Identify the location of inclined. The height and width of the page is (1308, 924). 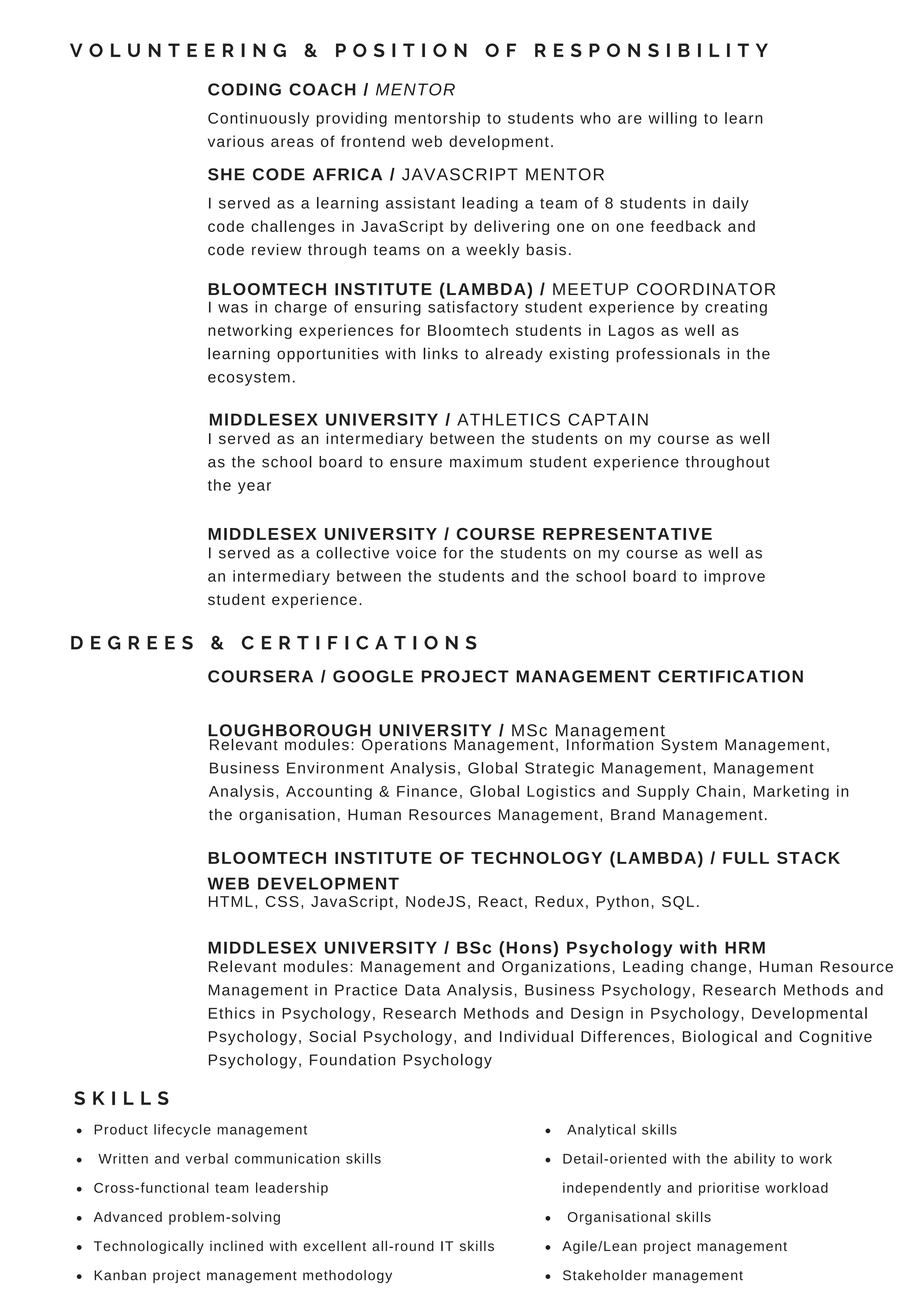
(236, 1246).
